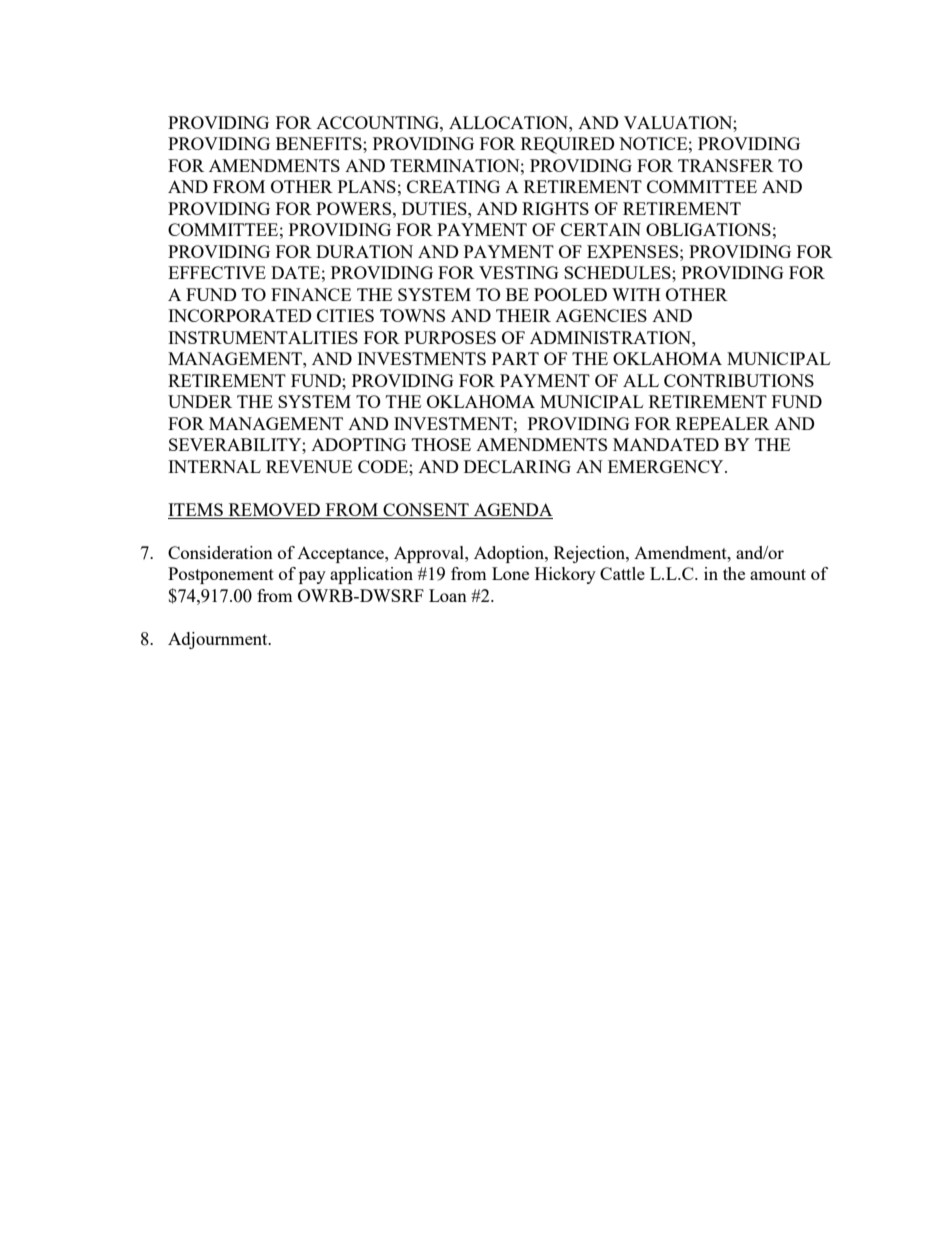 Image resolution: width=952 pixels, height=1233 pixels. Describe the element at coordinates (320, 143) in the screenshot. I see `BENEFITS` at that location.
